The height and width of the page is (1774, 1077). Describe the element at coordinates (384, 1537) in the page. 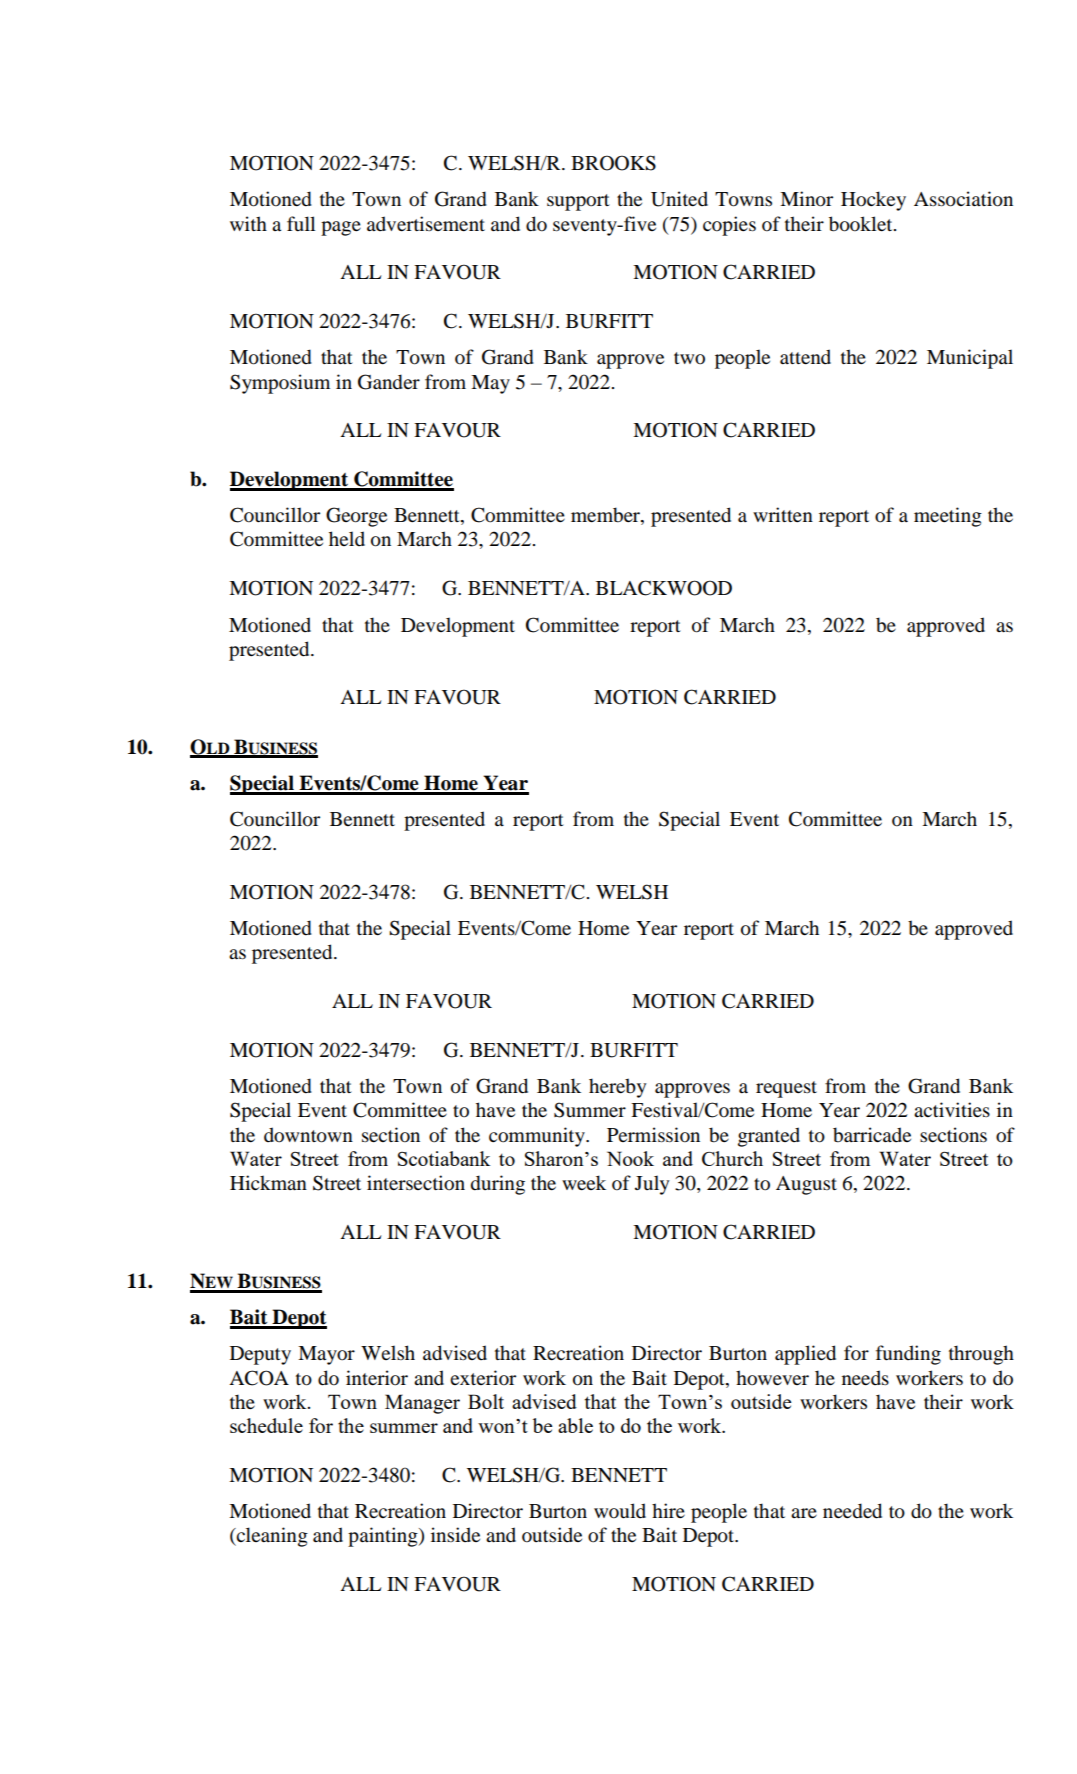

I see `painting` at that location.
